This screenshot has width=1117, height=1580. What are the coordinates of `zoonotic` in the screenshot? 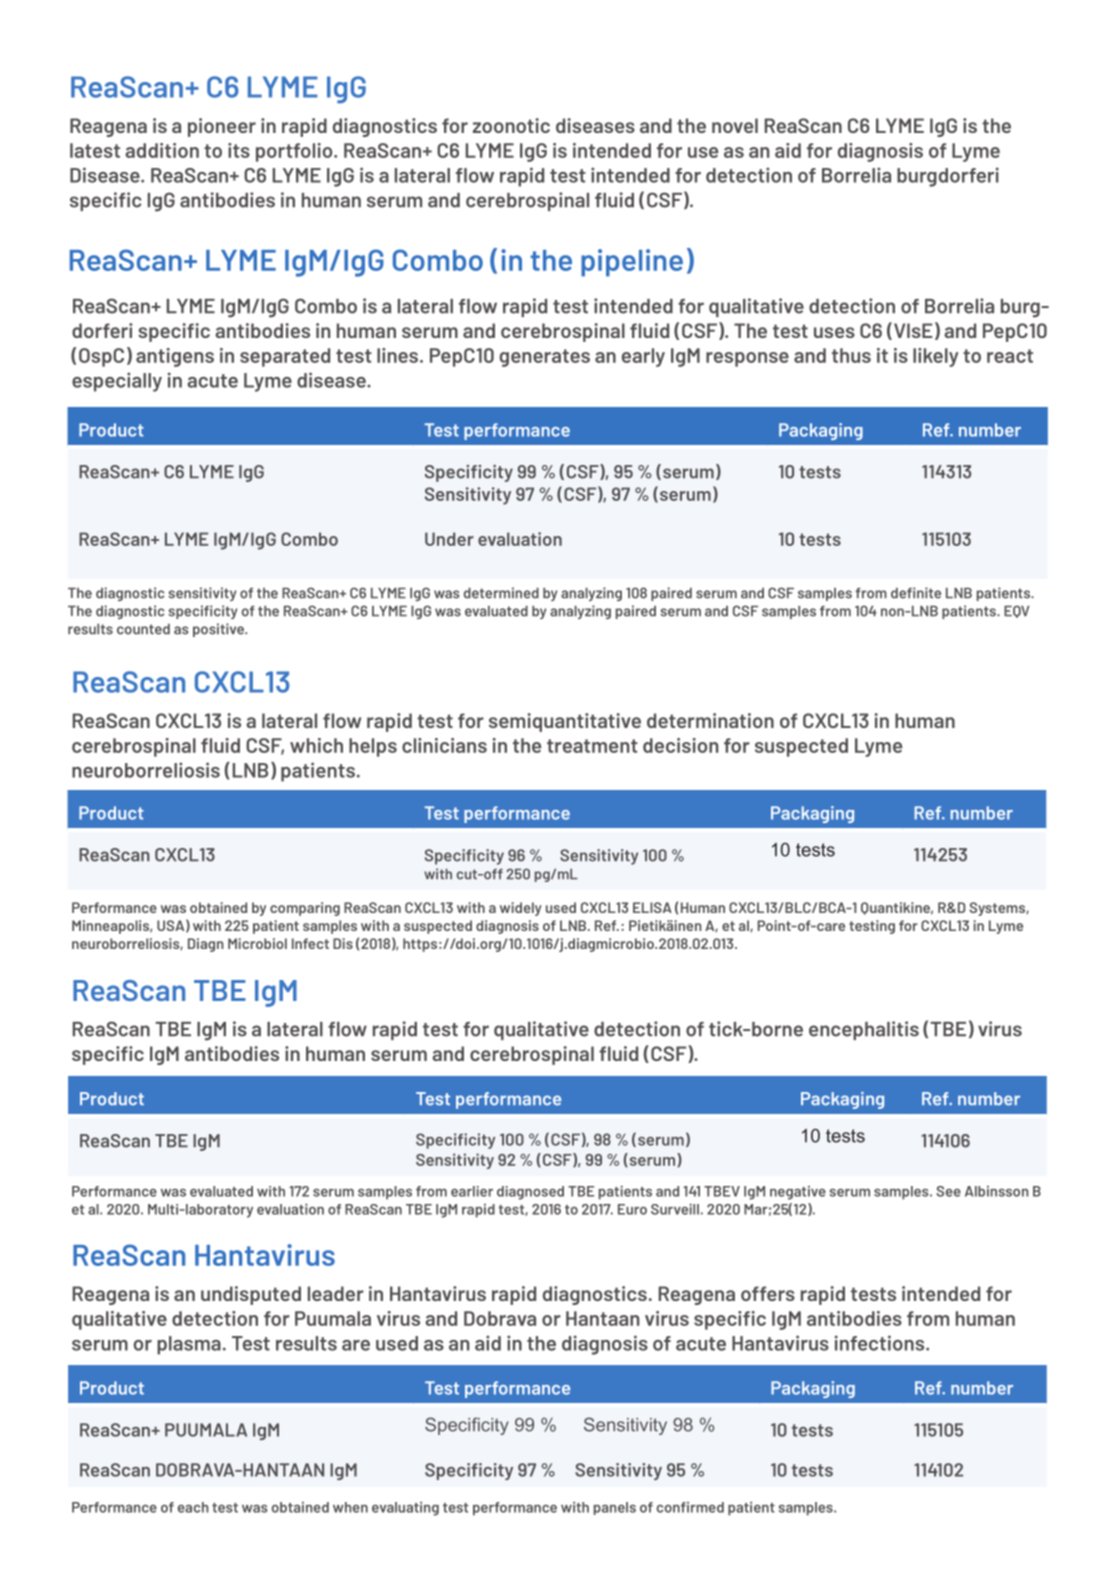 It's located at (511, 125).
